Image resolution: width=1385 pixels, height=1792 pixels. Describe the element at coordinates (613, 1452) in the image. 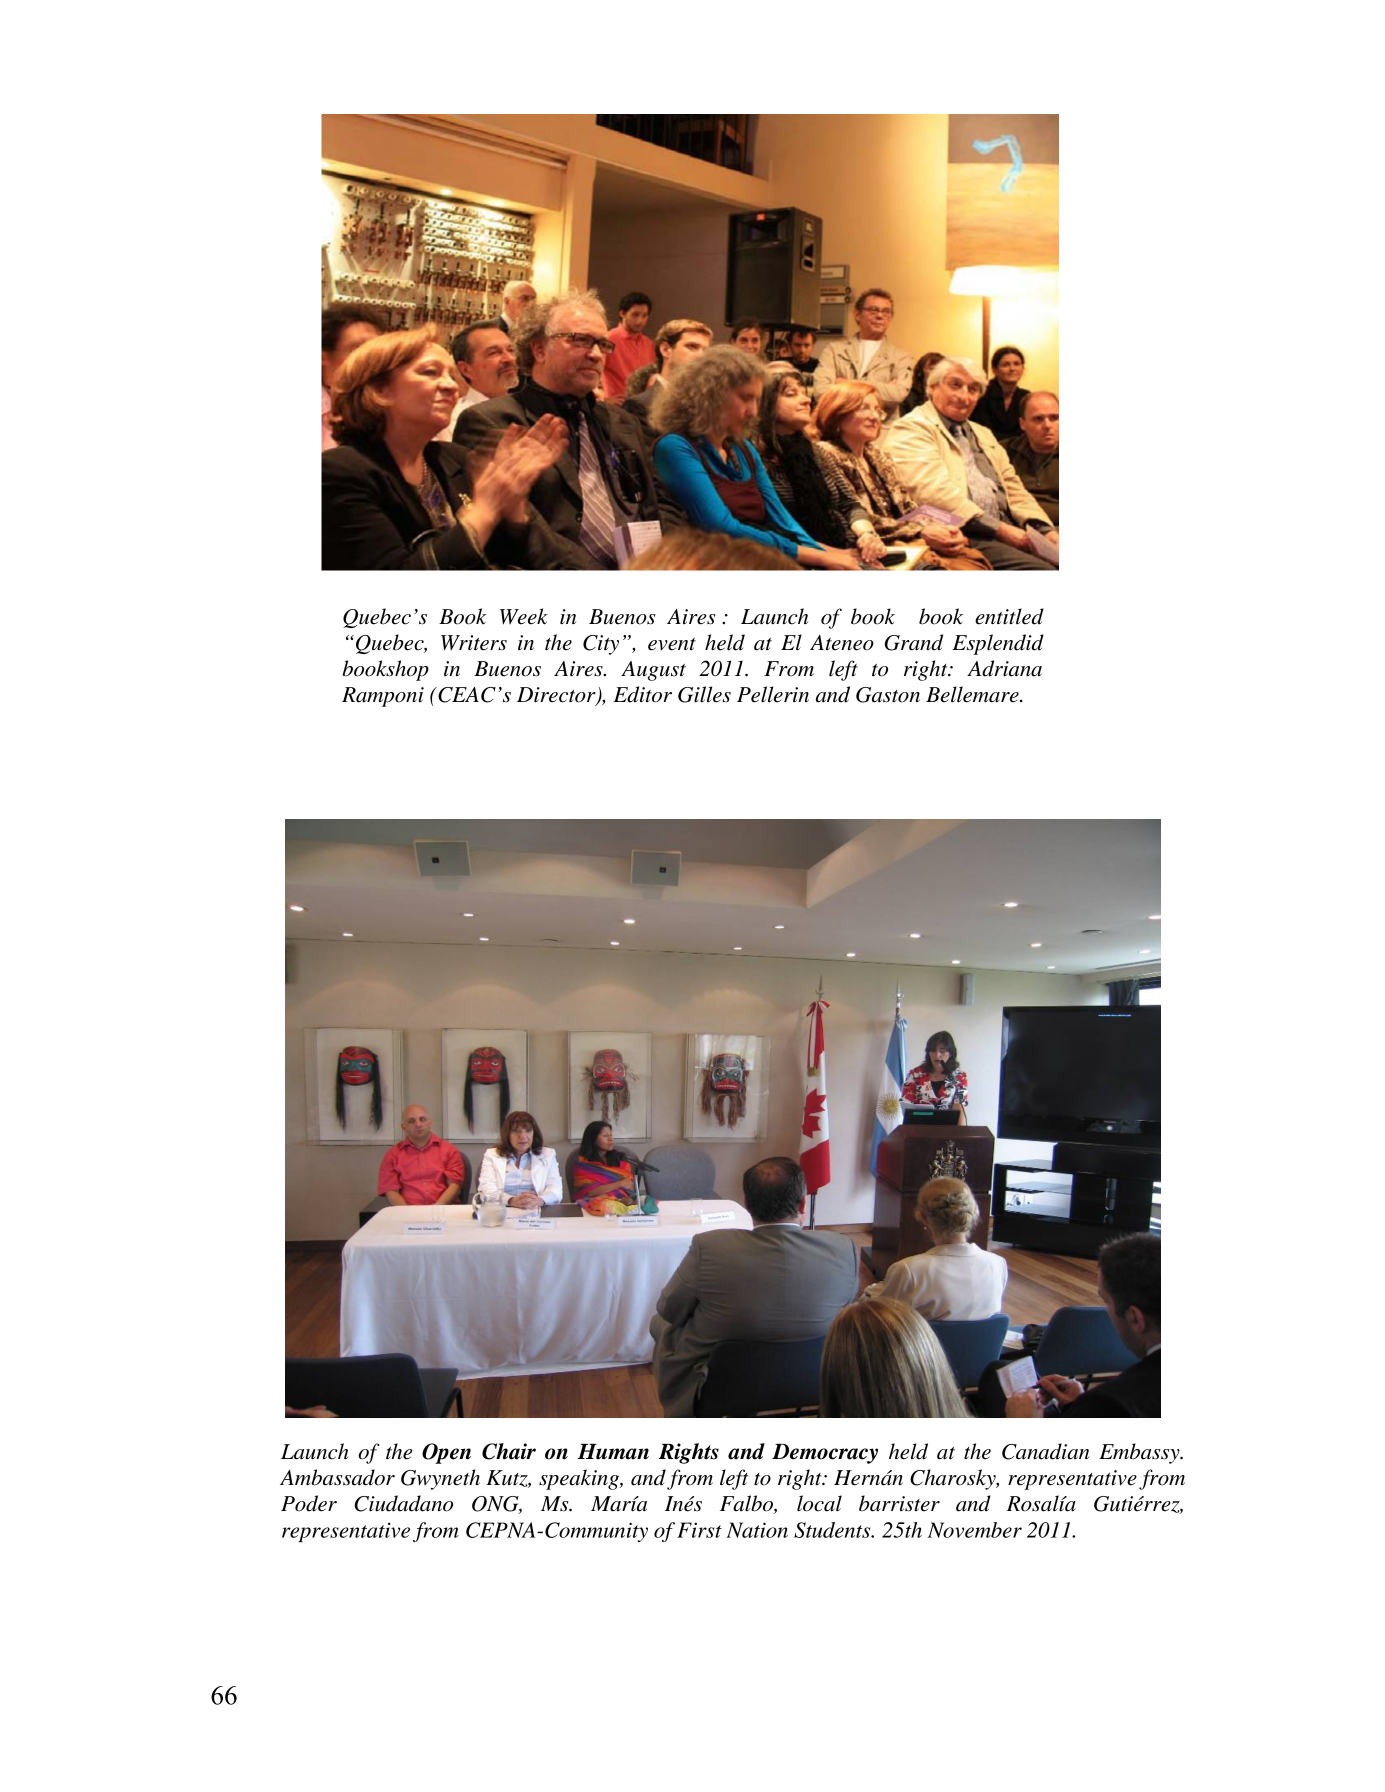

I see `Human` at that location.
